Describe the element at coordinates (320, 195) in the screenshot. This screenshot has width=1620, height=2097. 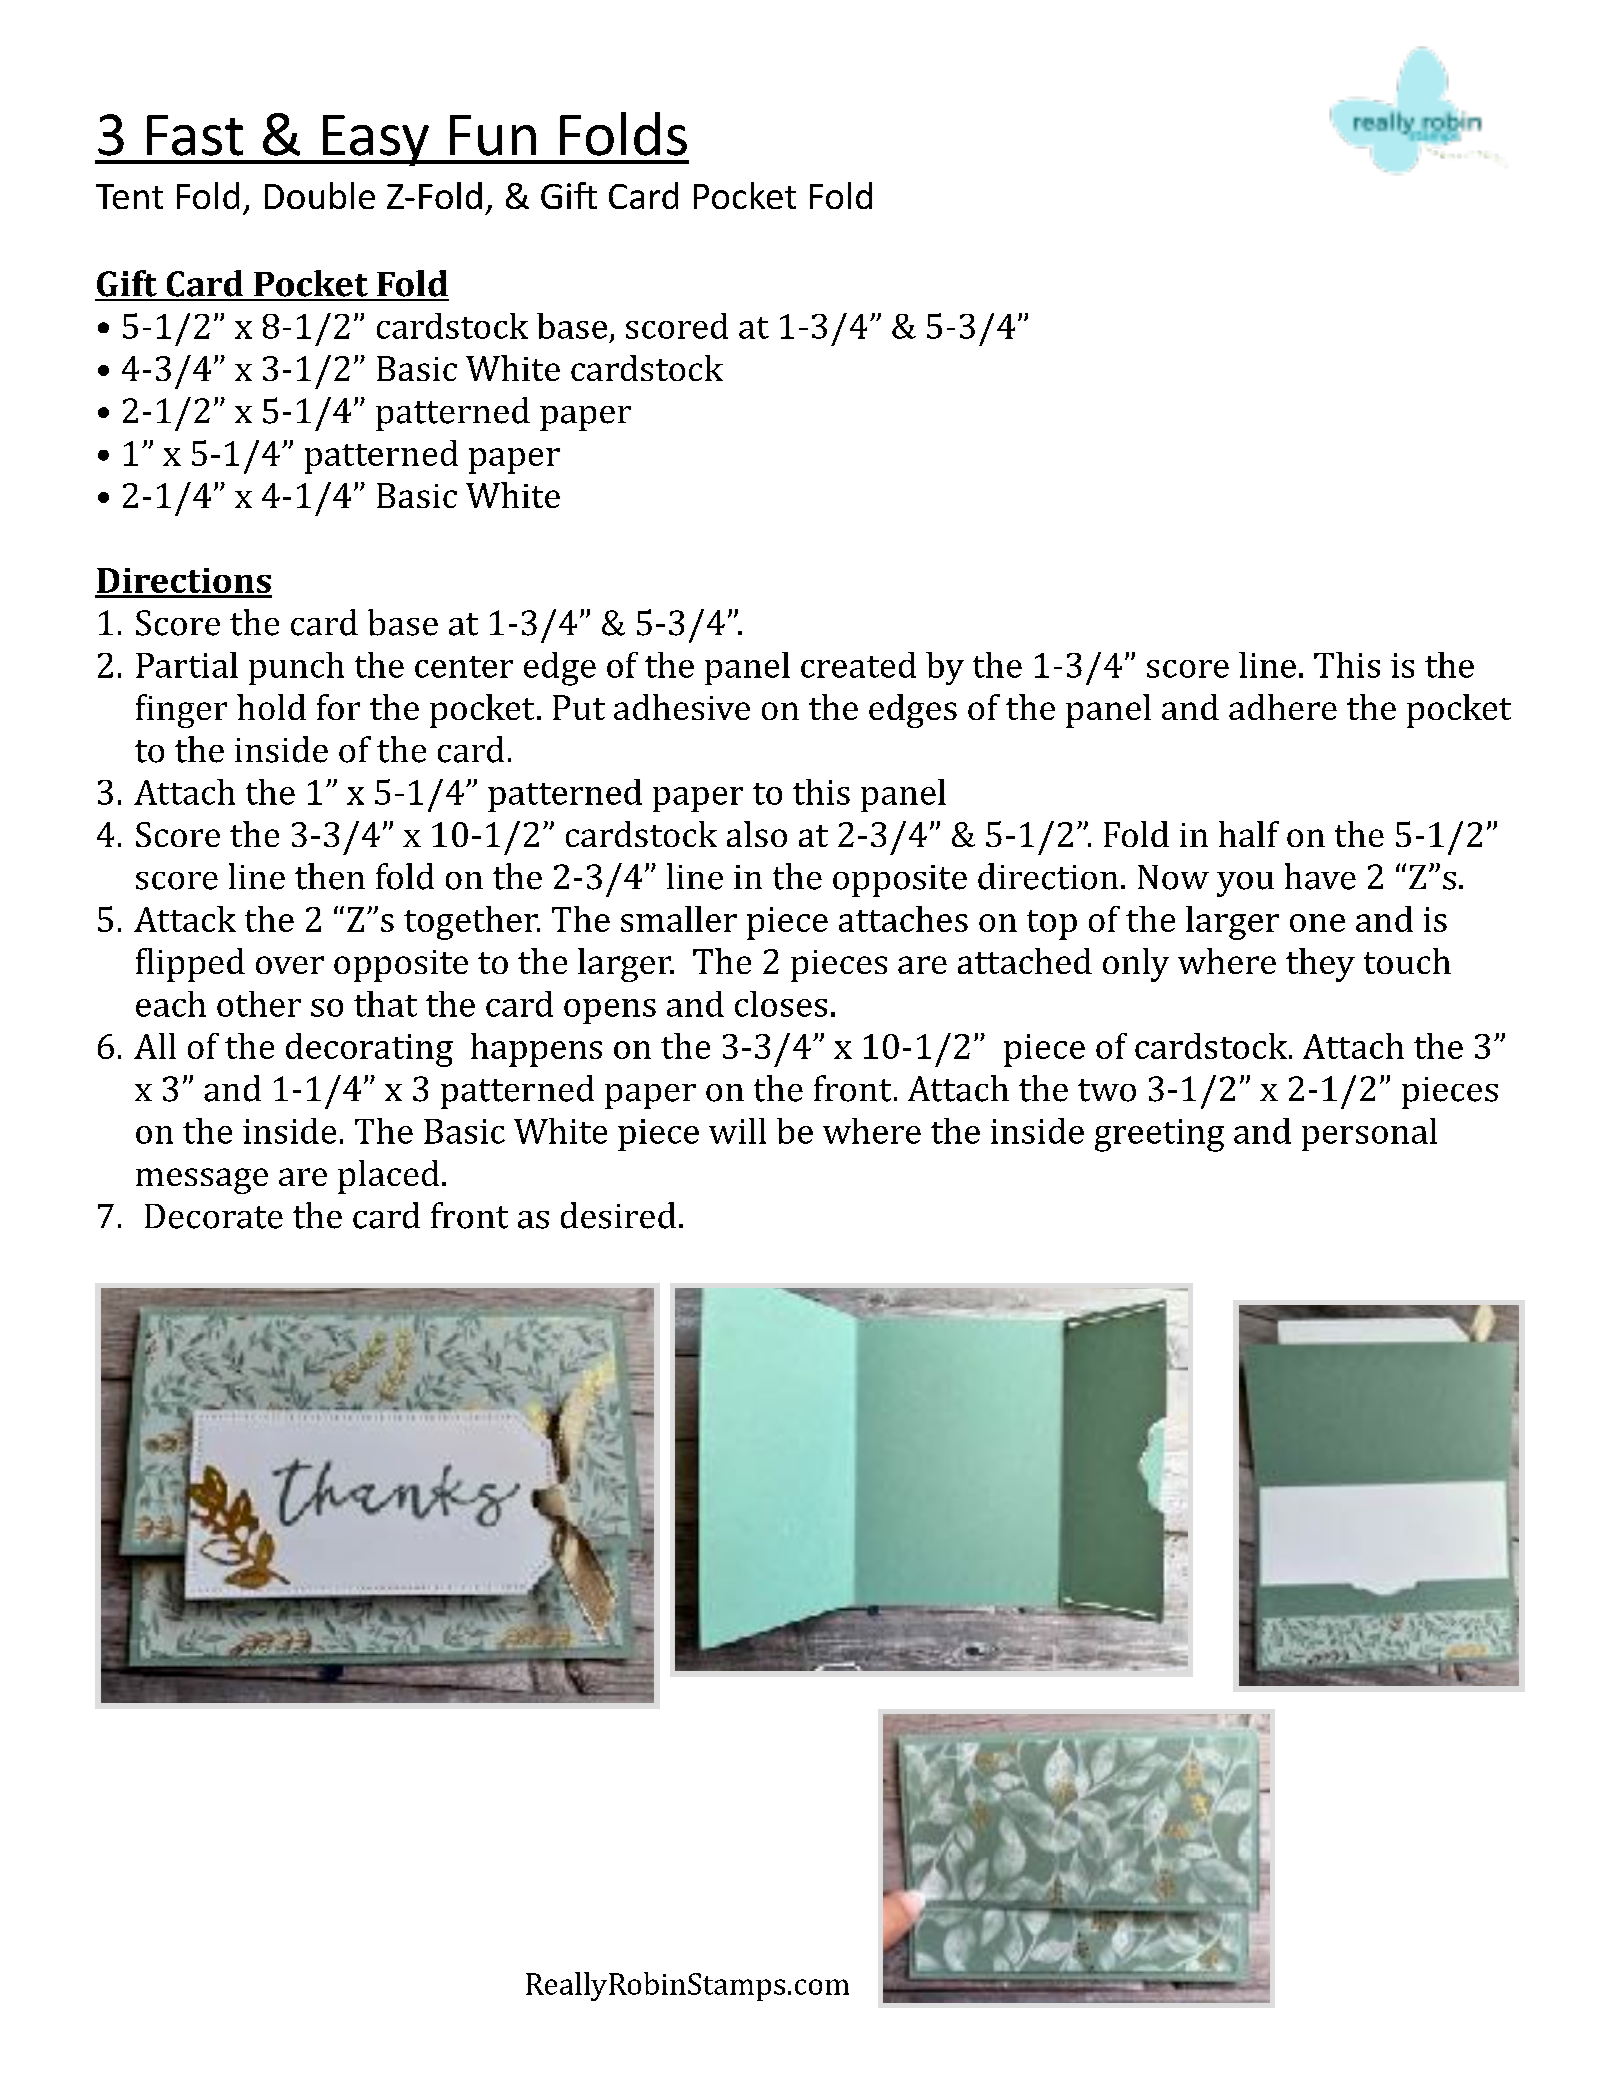
I see `Double` at that location.
